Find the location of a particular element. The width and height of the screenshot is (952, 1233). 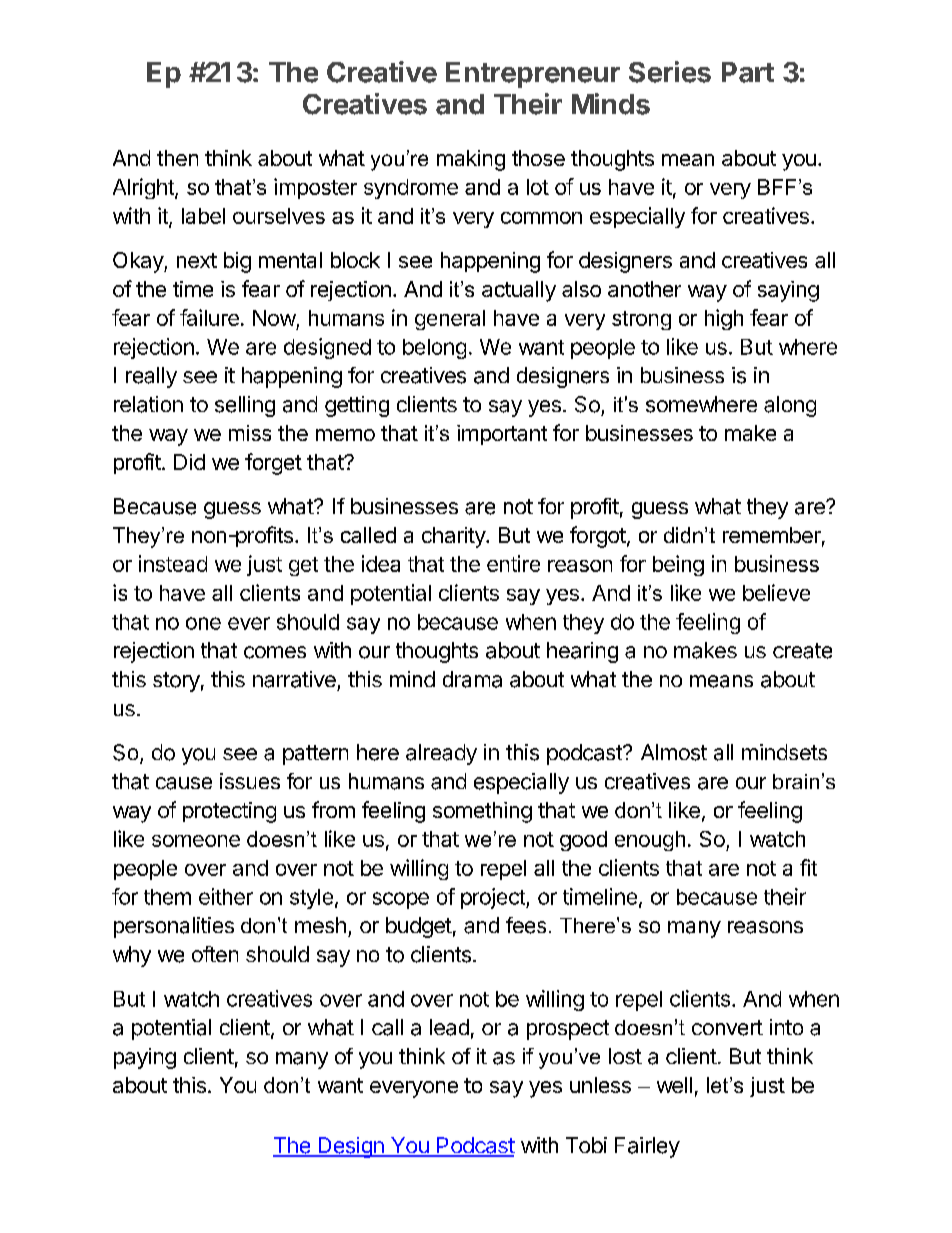

paying is located at coordinates (145, 1058).
